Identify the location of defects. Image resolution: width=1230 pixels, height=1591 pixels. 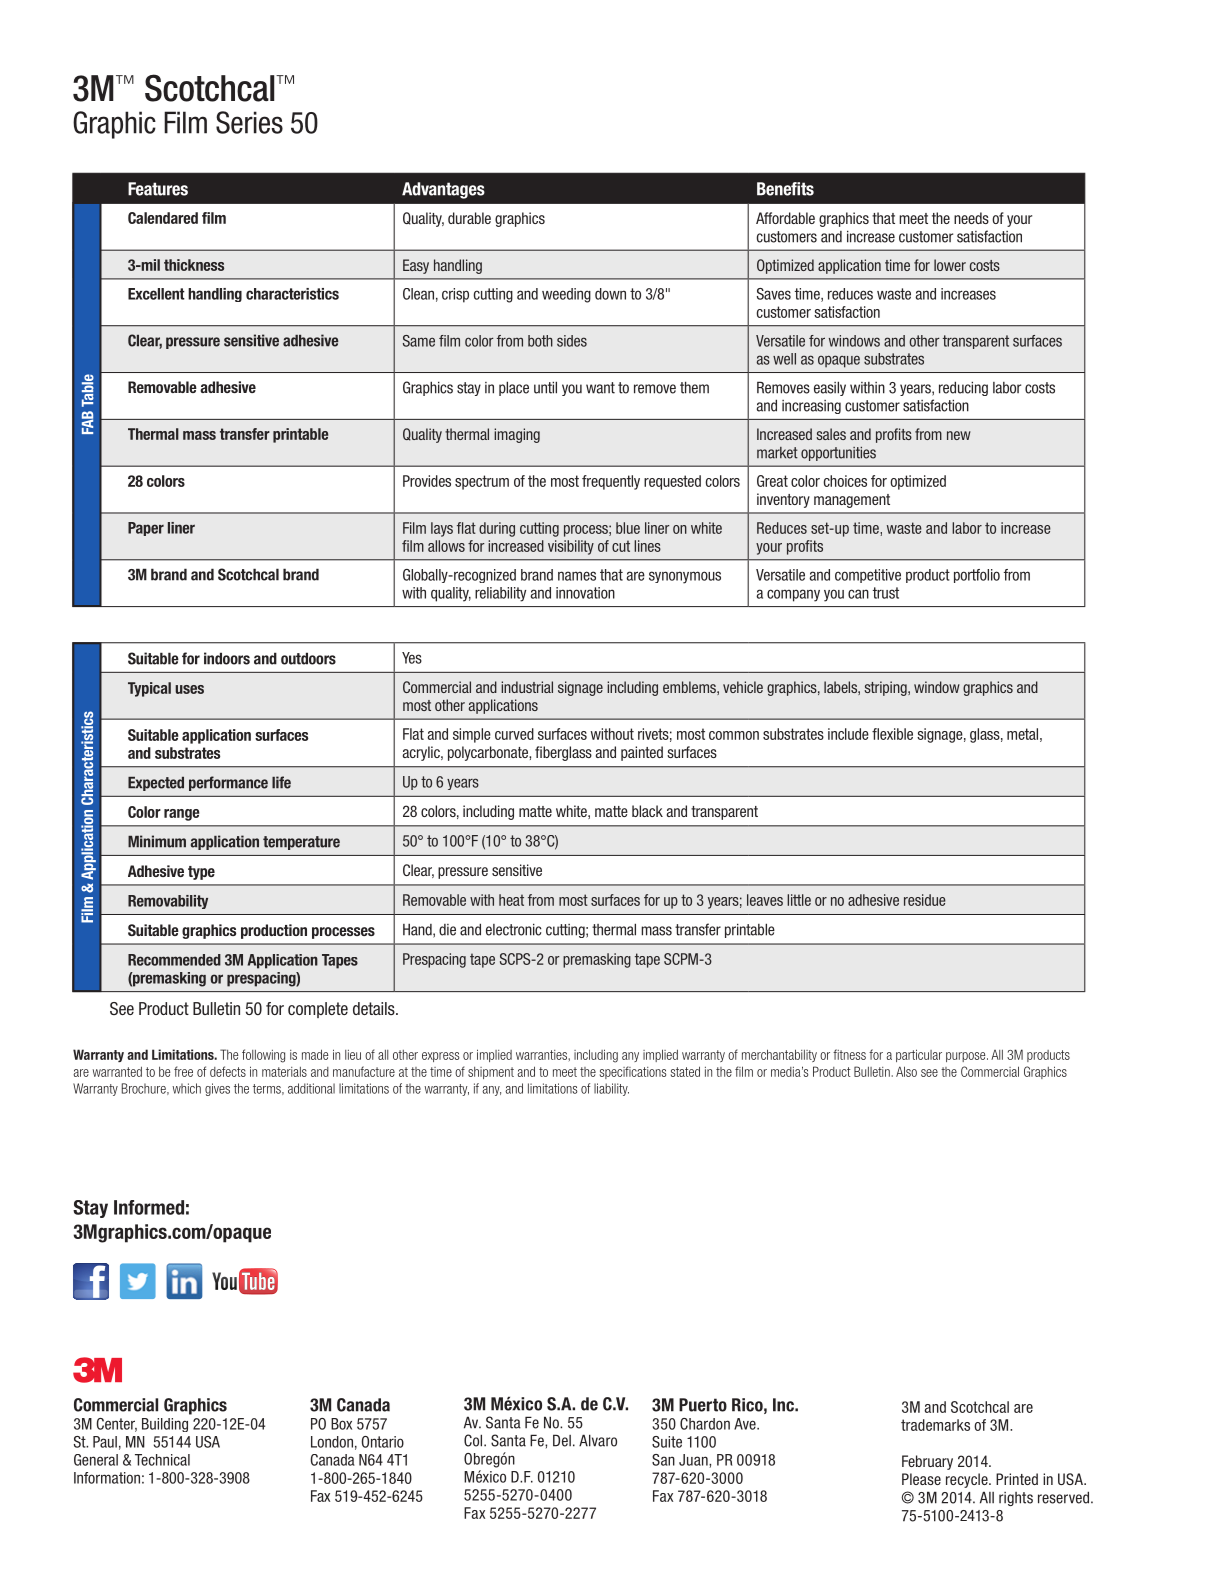
(228, 1071).
